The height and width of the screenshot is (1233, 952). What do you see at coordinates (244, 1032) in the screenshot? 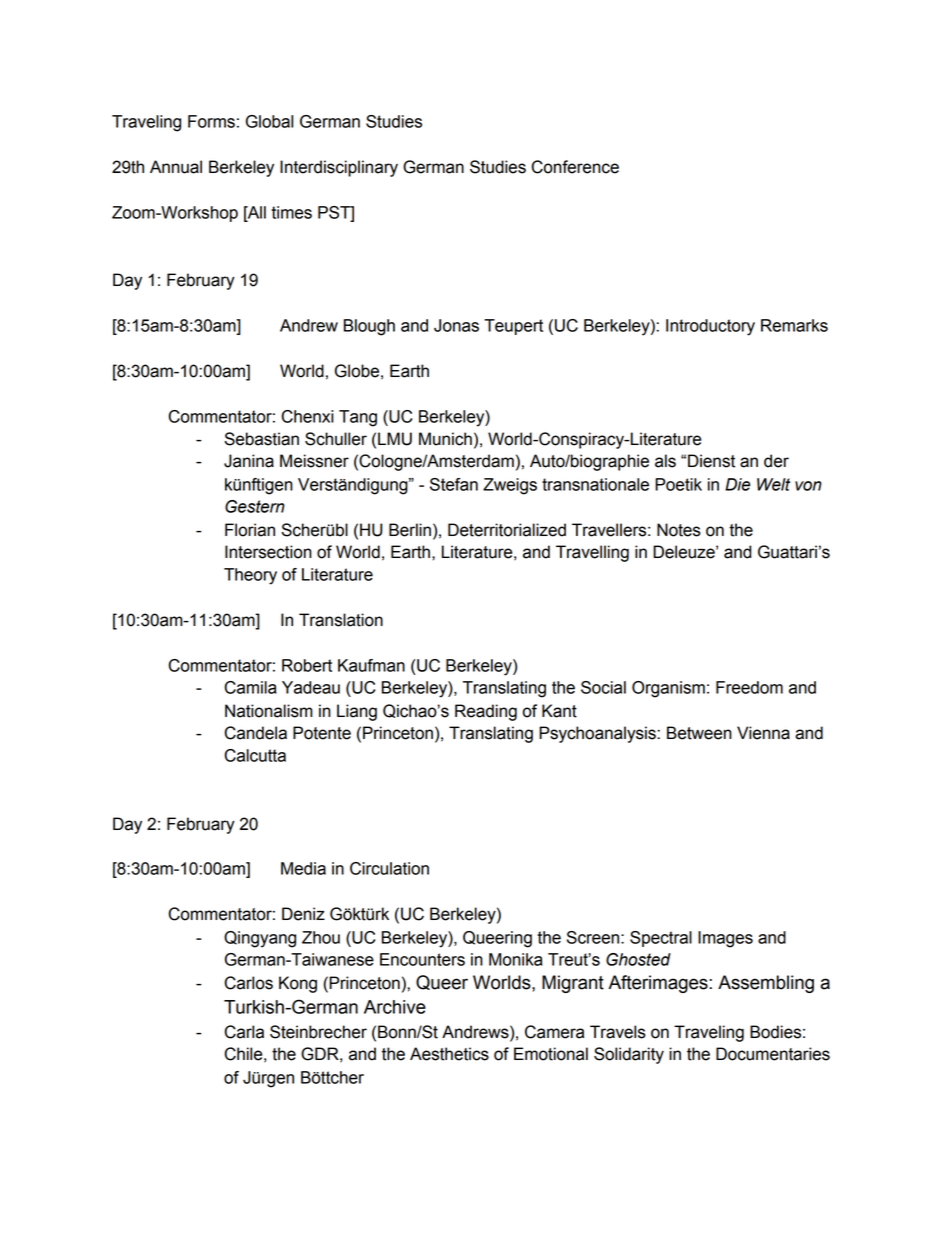
I see `Carla` at bounding box center [244, 1032].
